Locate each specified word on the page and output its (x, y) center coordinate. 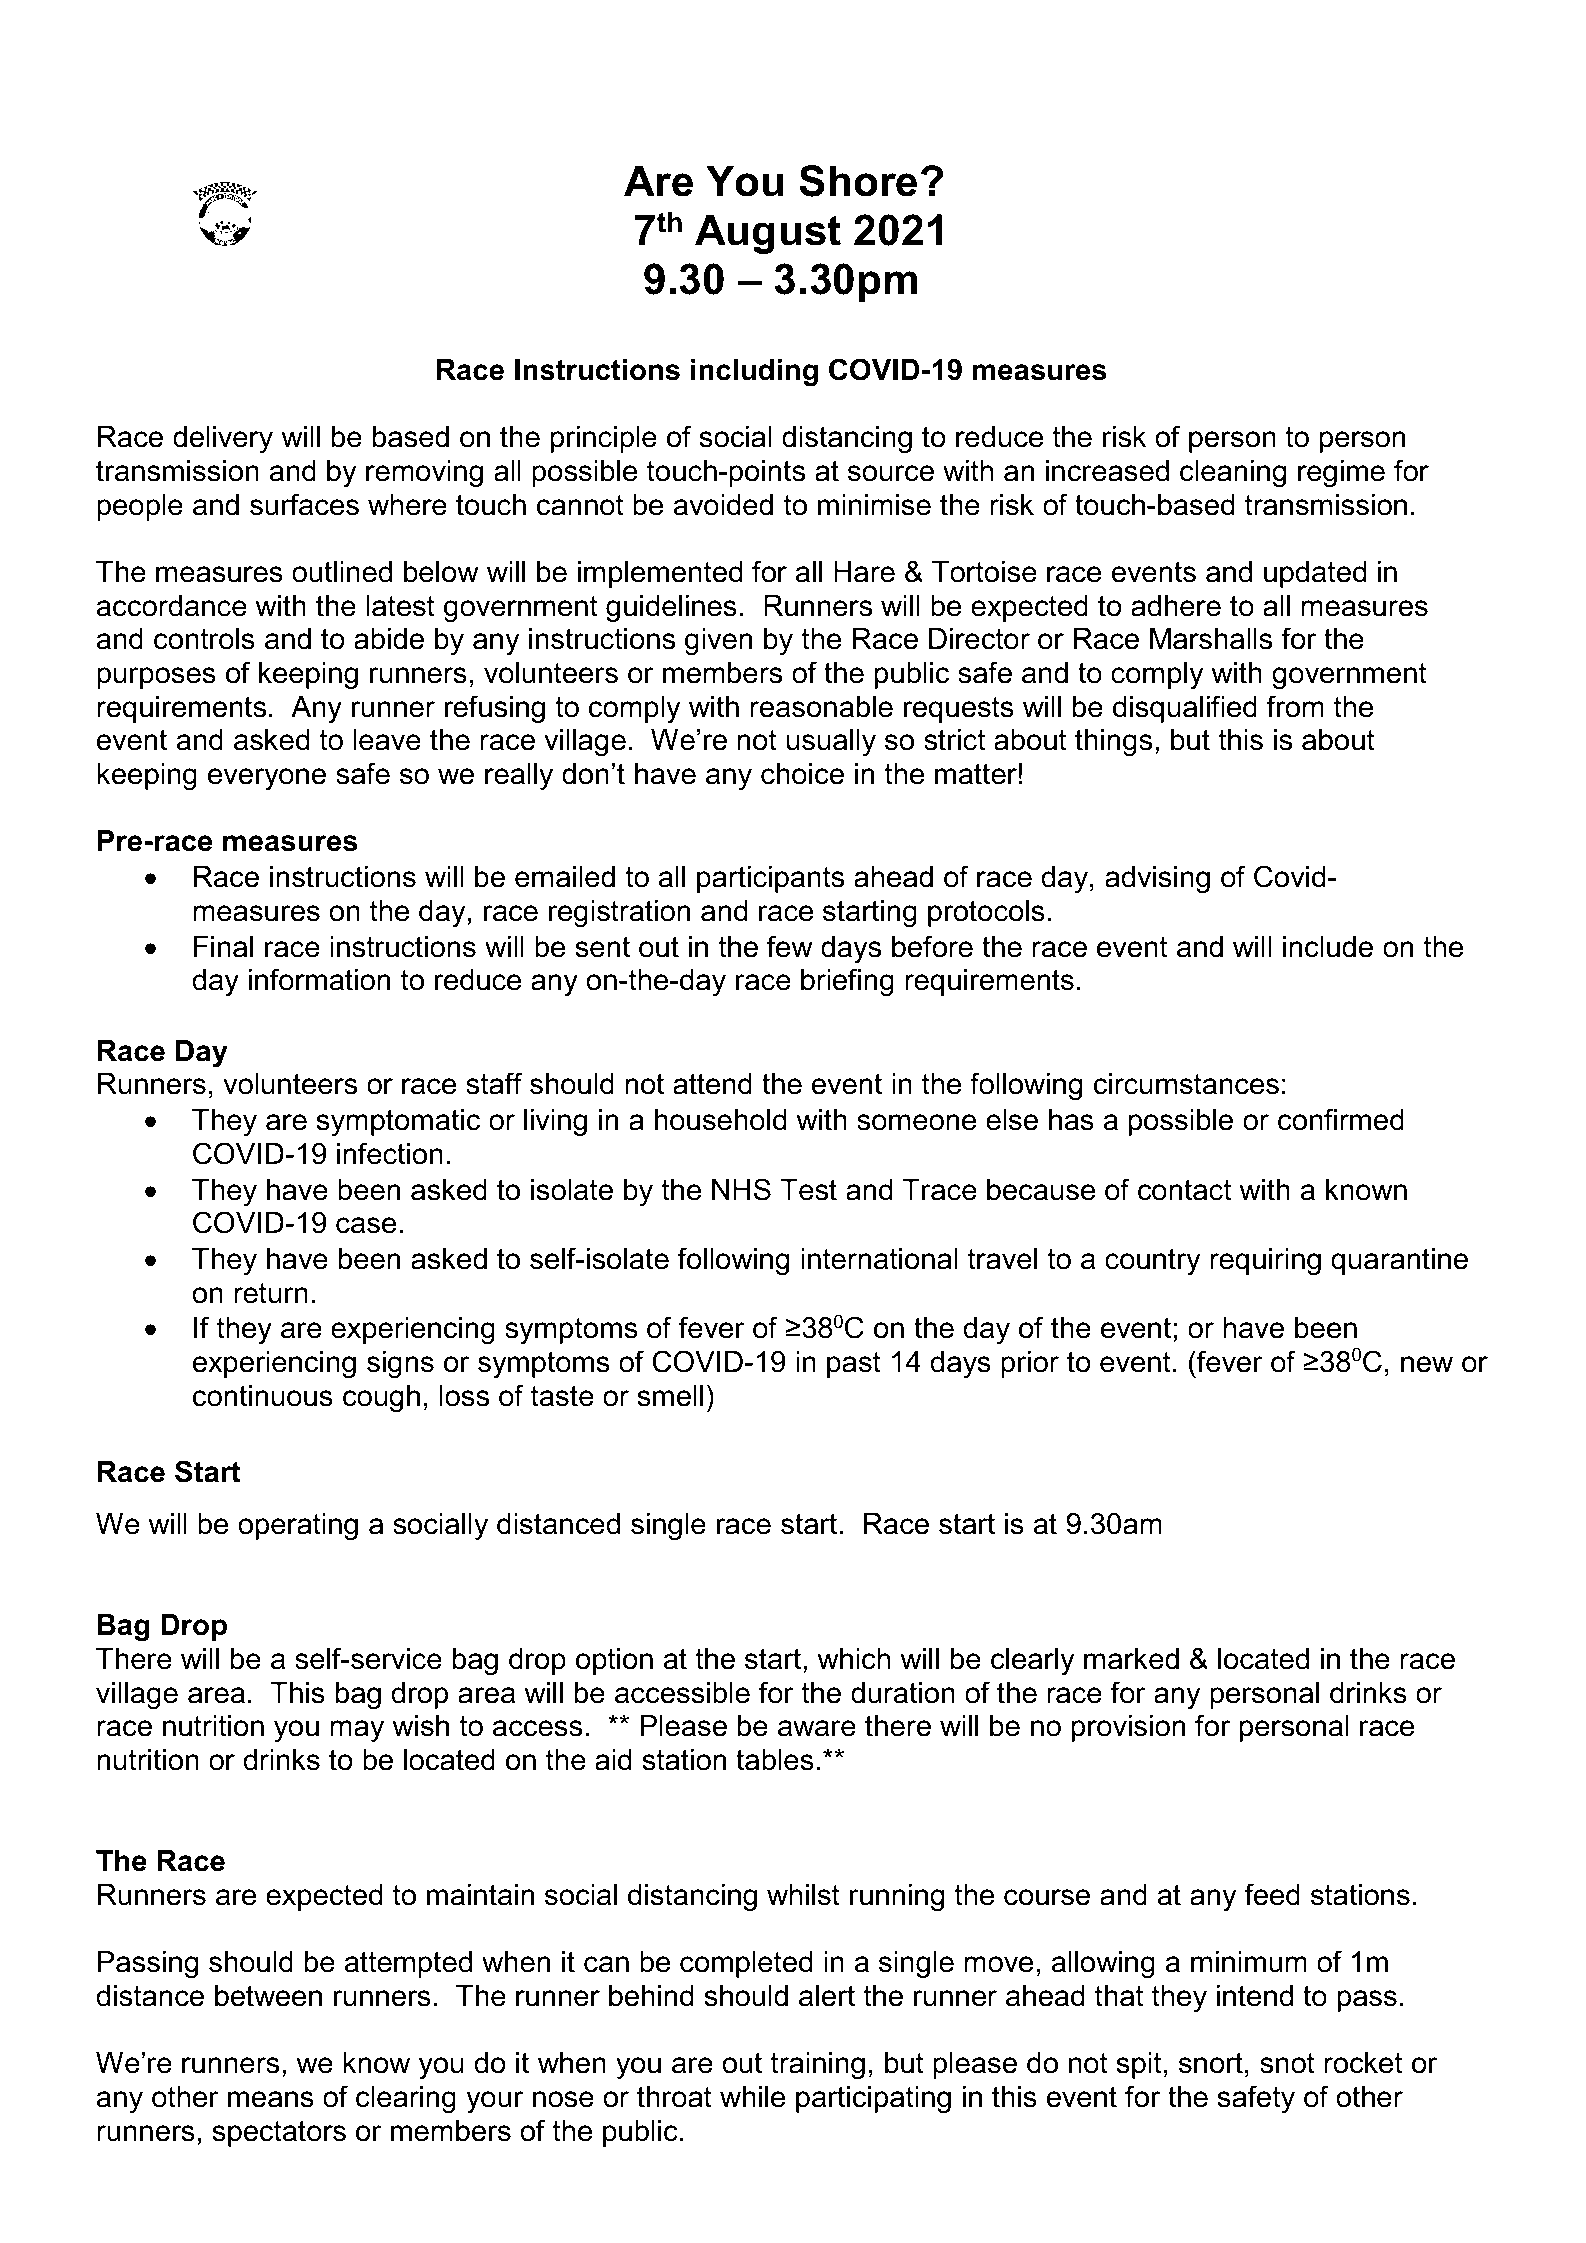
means (271, 2099)
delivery (223, 439)
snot (1287, 2063)
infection (390, 1153)
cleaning (1233, 473)
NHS (741, 1189)
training (817, 2065)
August (768, 234)
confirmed (1341, 1119)
